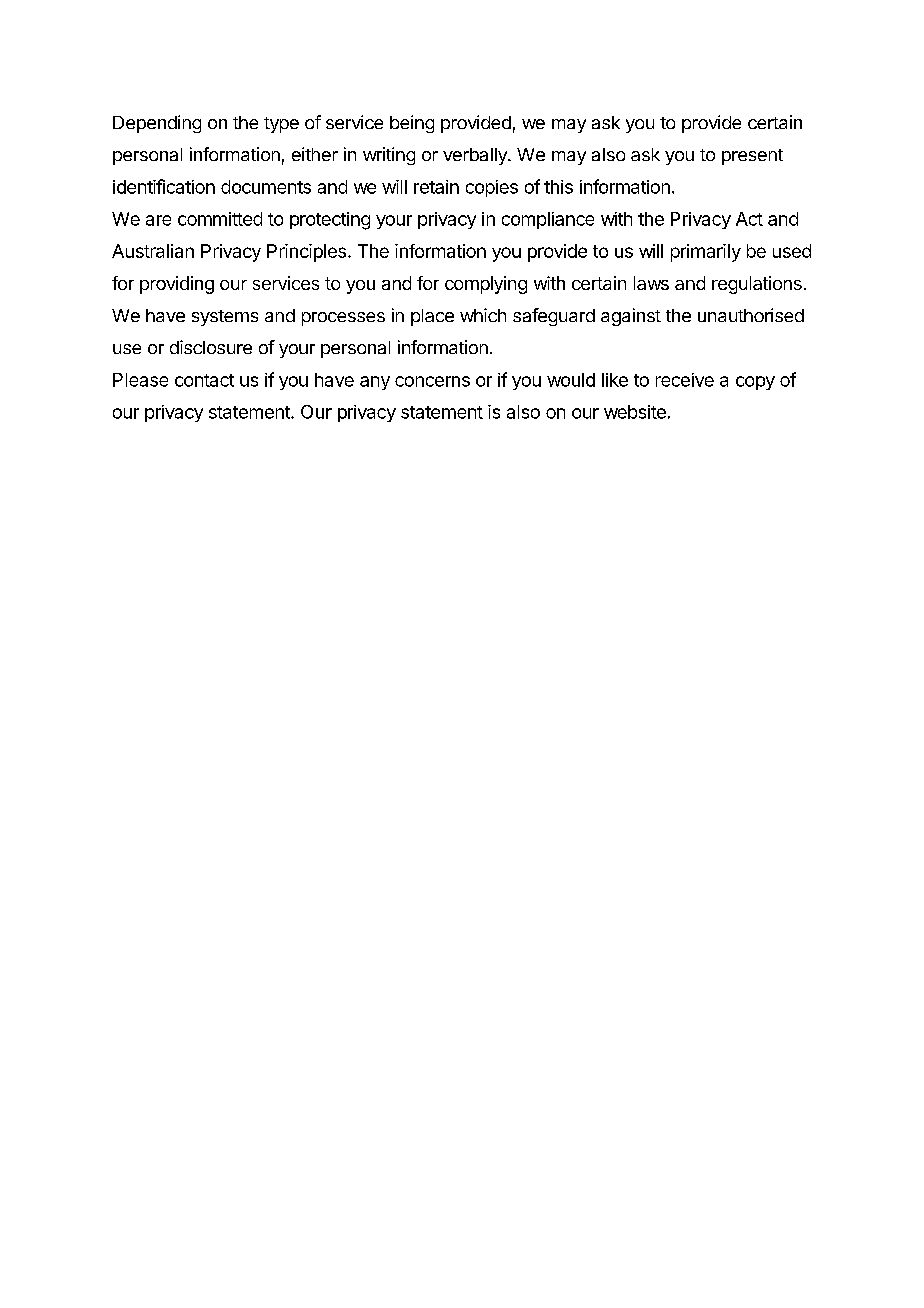 The image size is (924, 1308). I want to click on primarily, so click(706, 253).
